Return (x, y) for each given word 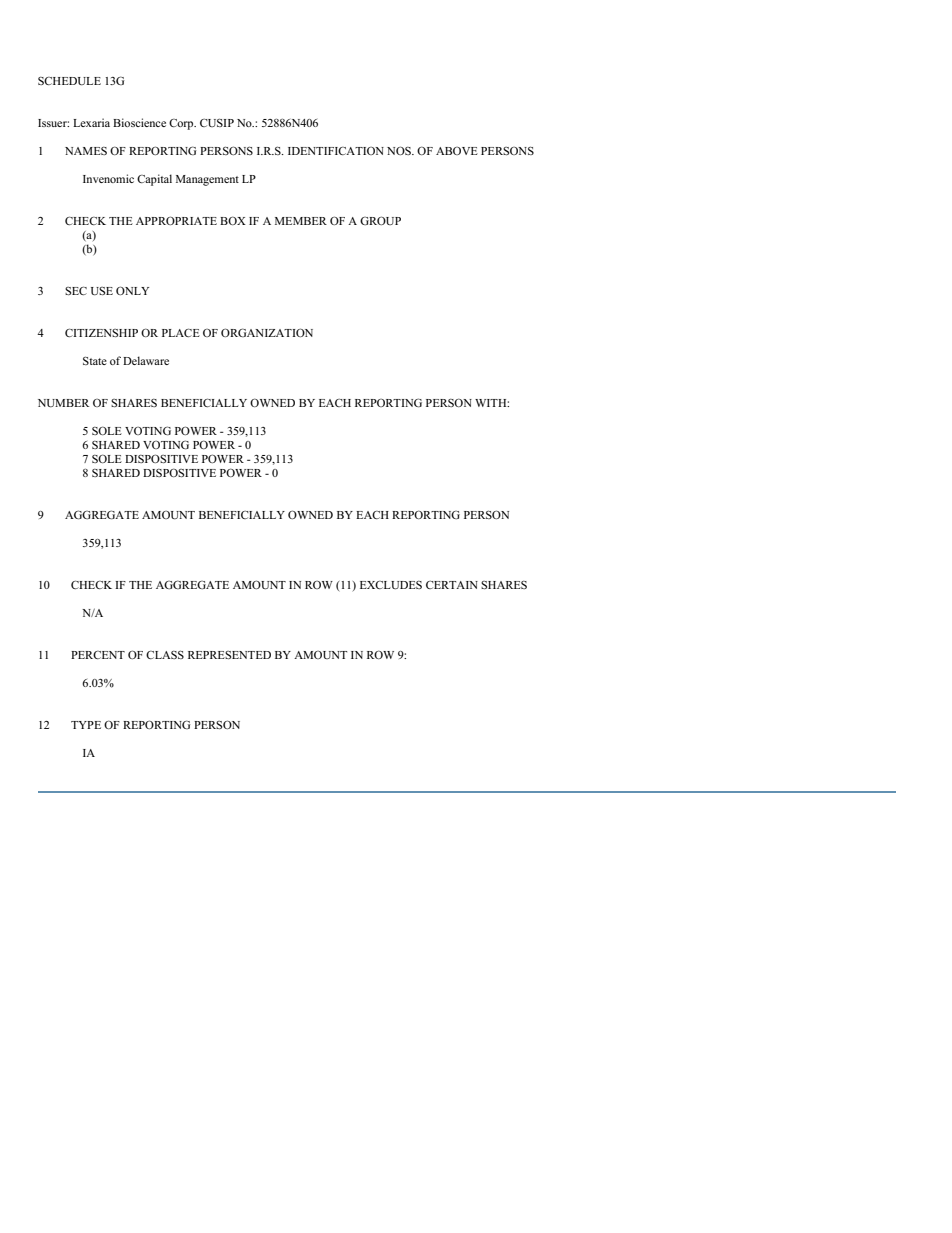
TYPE (86, 725)
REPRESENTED (229, 655)
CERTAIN (452, 585)
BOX (233, 220)
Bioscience (139, 122)
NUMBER (63, 403)
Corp (182, 124)
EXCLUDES (391, 585)
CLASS (165, 654)
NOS (400, 150)
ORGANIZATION (267, 332)
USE (102, 291)
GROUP (380, 220)
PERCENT (98, 655)
